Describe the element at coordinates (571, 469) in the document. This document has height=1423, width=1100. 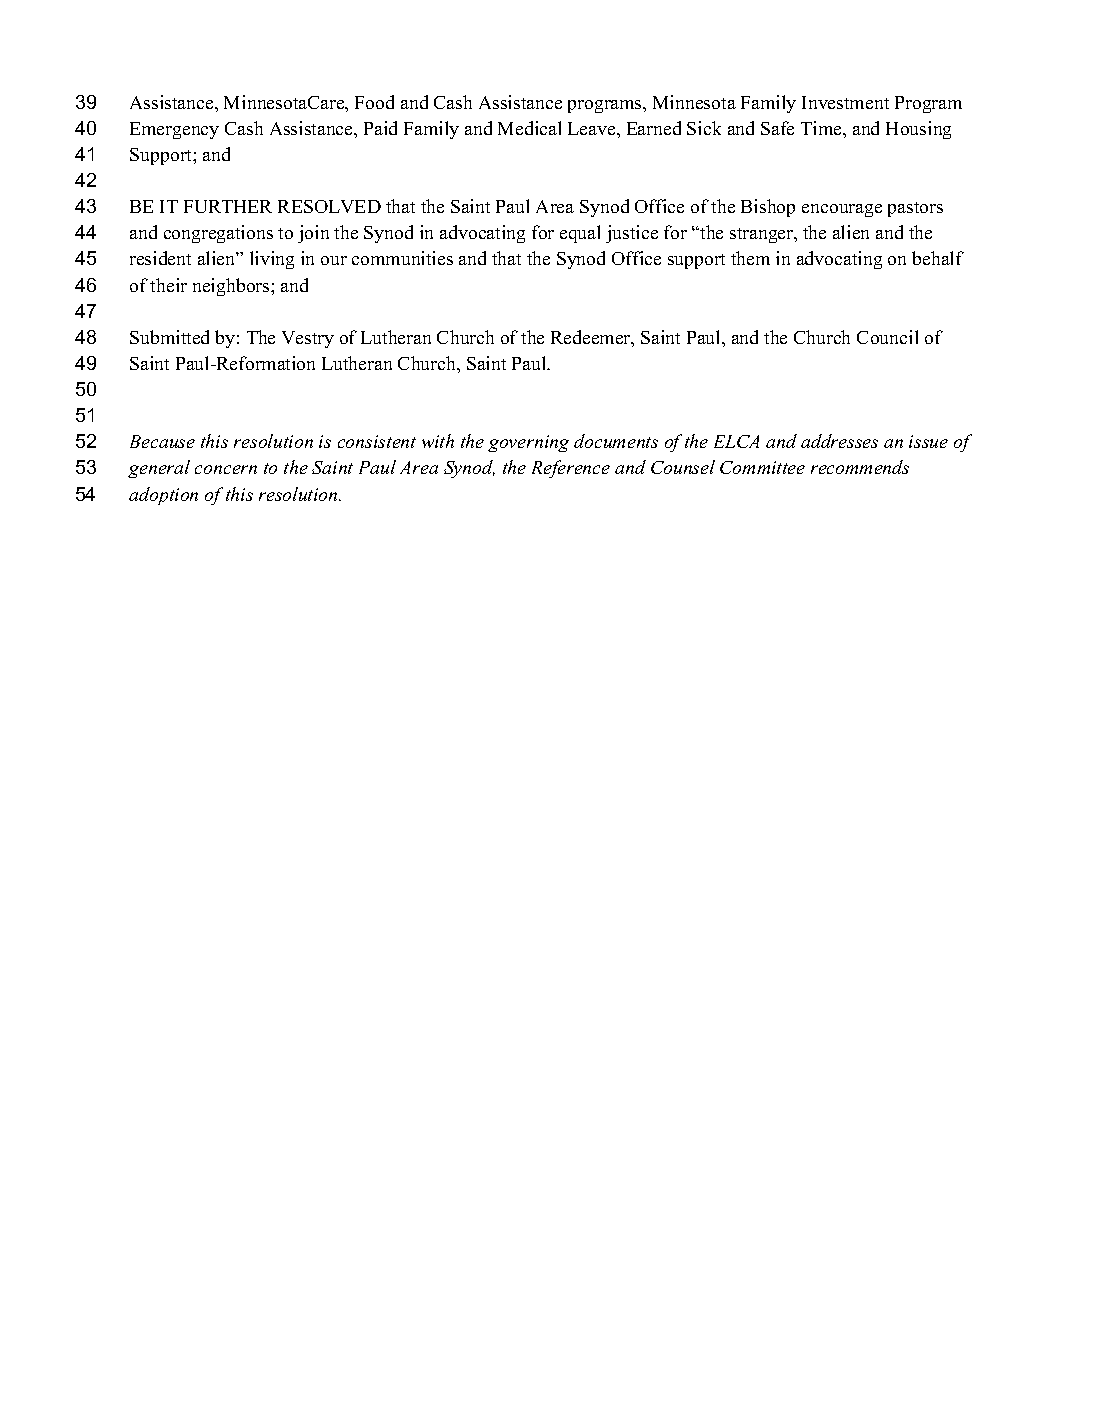
I see `Reference` at that location.
